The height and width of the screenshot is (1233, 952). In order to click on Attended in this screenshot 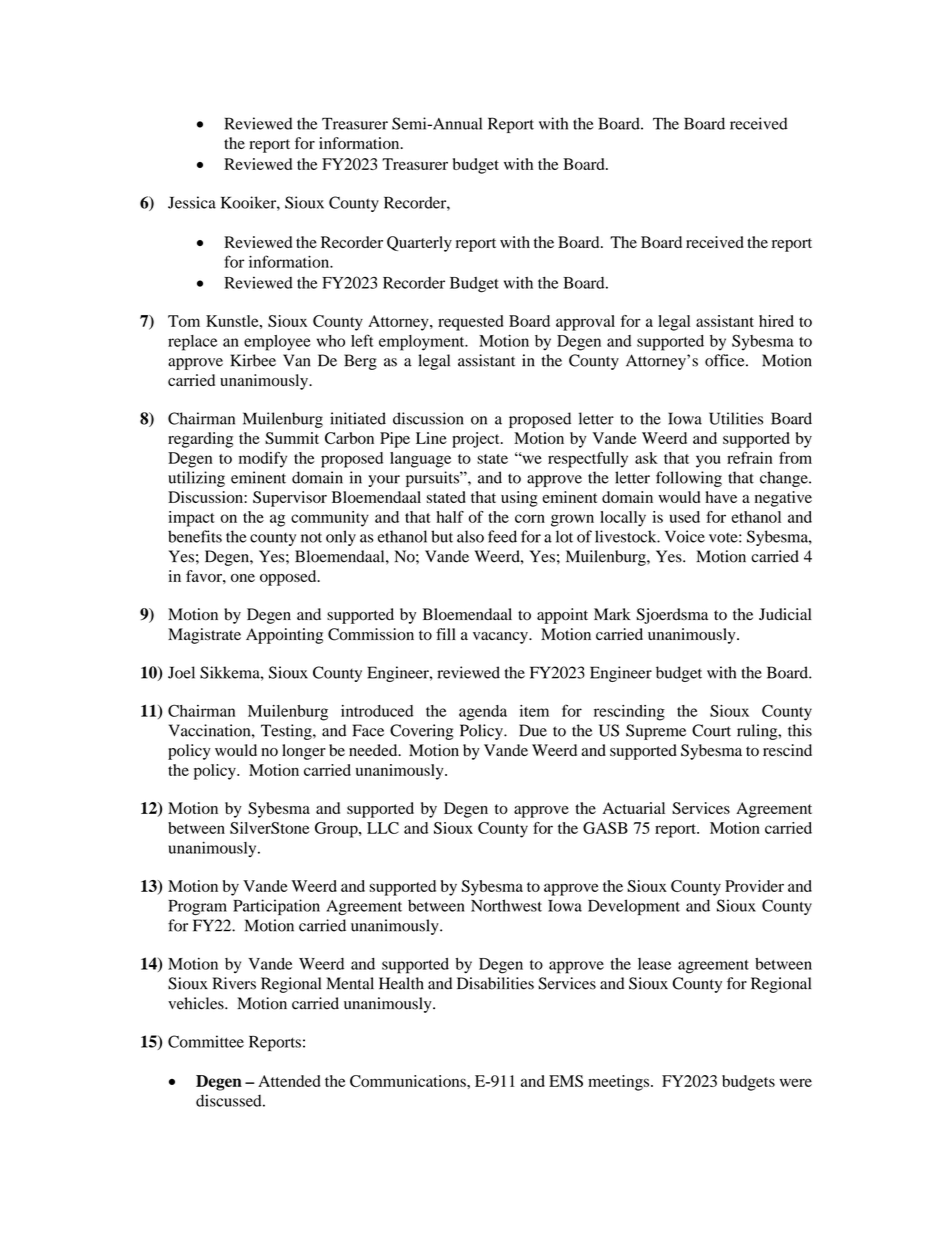, I will do `click(289, 1081)`.
